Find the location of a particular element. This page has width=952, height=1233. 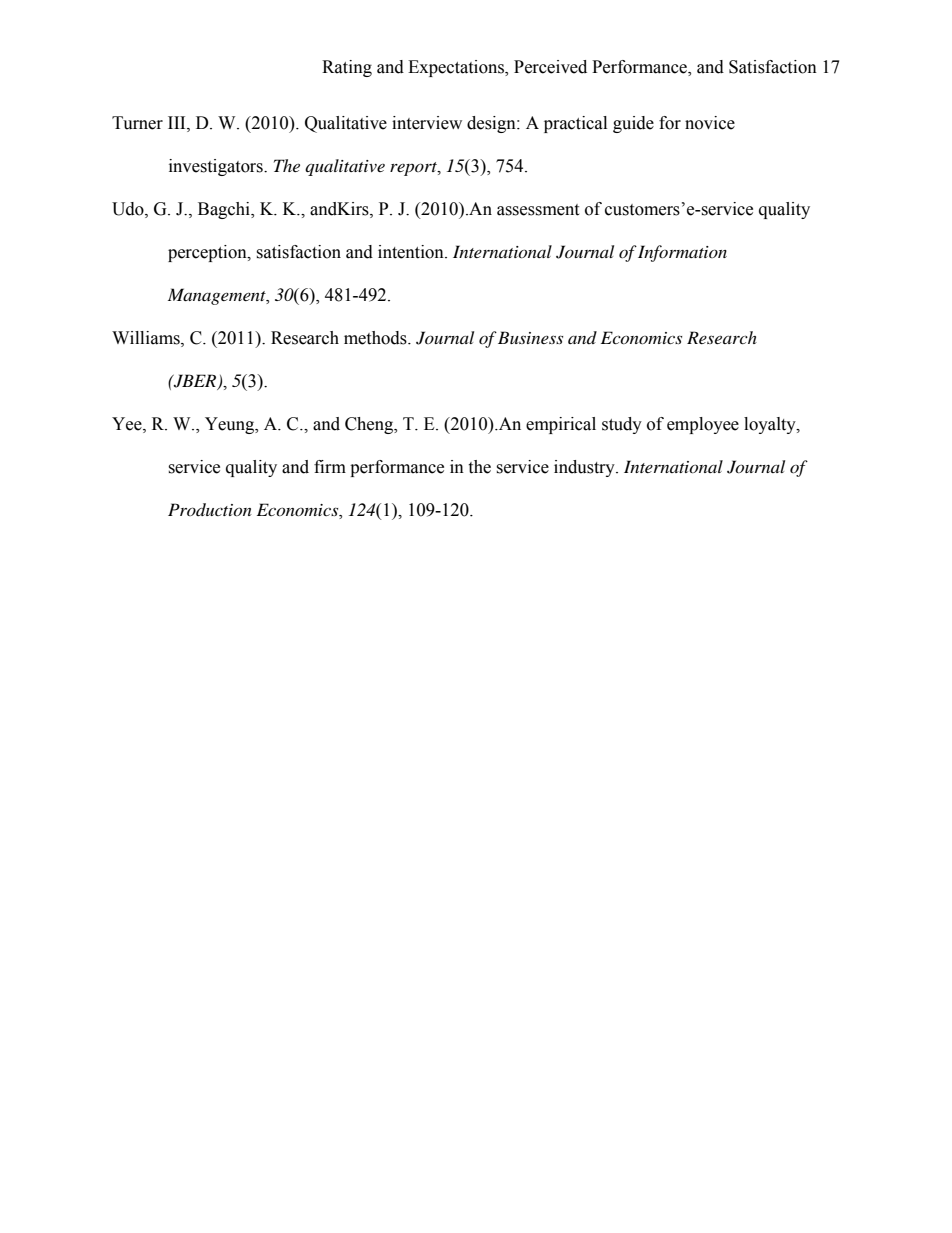

investigators is located at coordinates (217, 167).
